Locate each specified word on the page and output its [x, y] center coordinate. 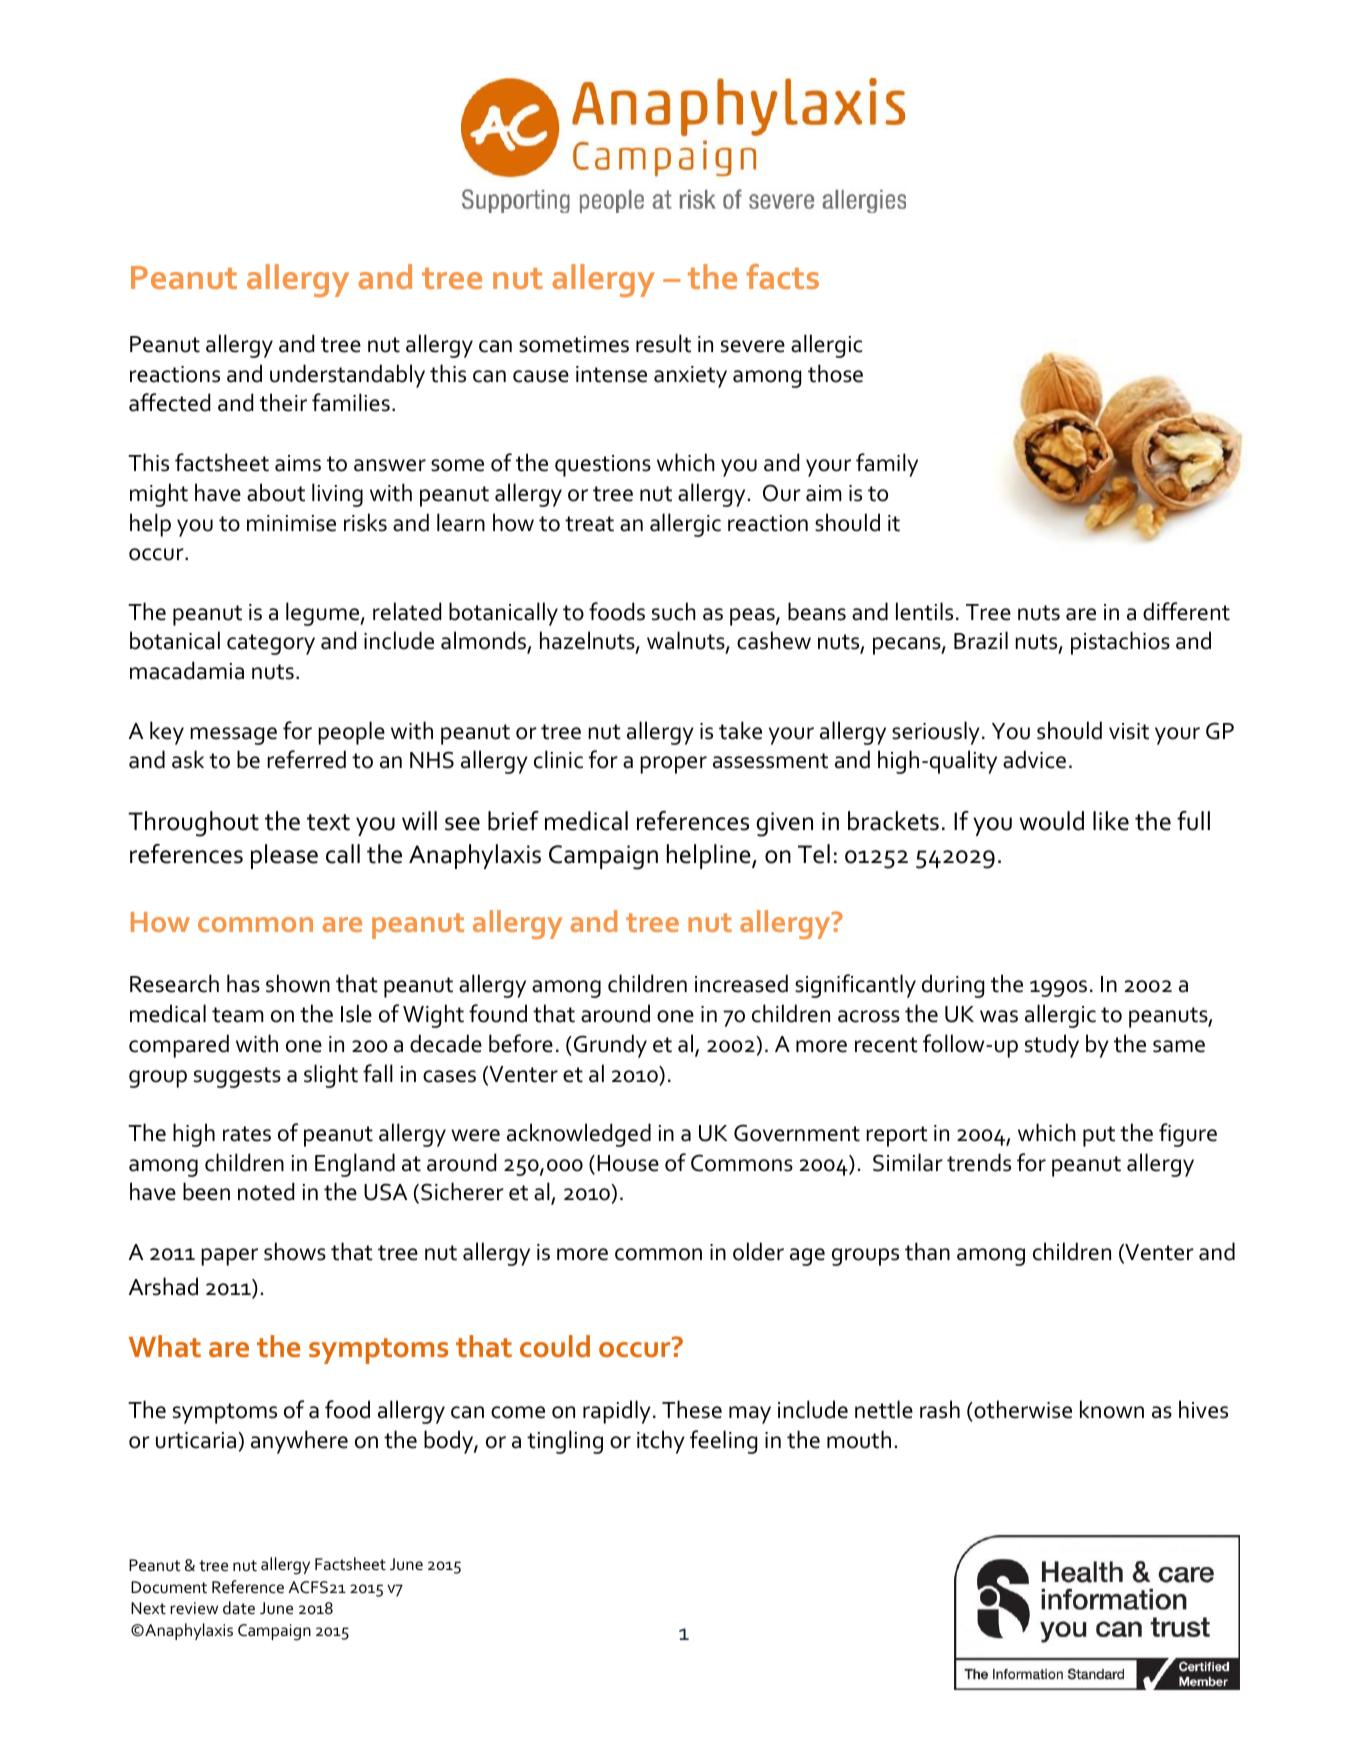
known [1112, 1409]
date [239, 1607]
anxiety [690, 377]
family [887, 465]
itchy [661, 1442]
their [283, 402]
